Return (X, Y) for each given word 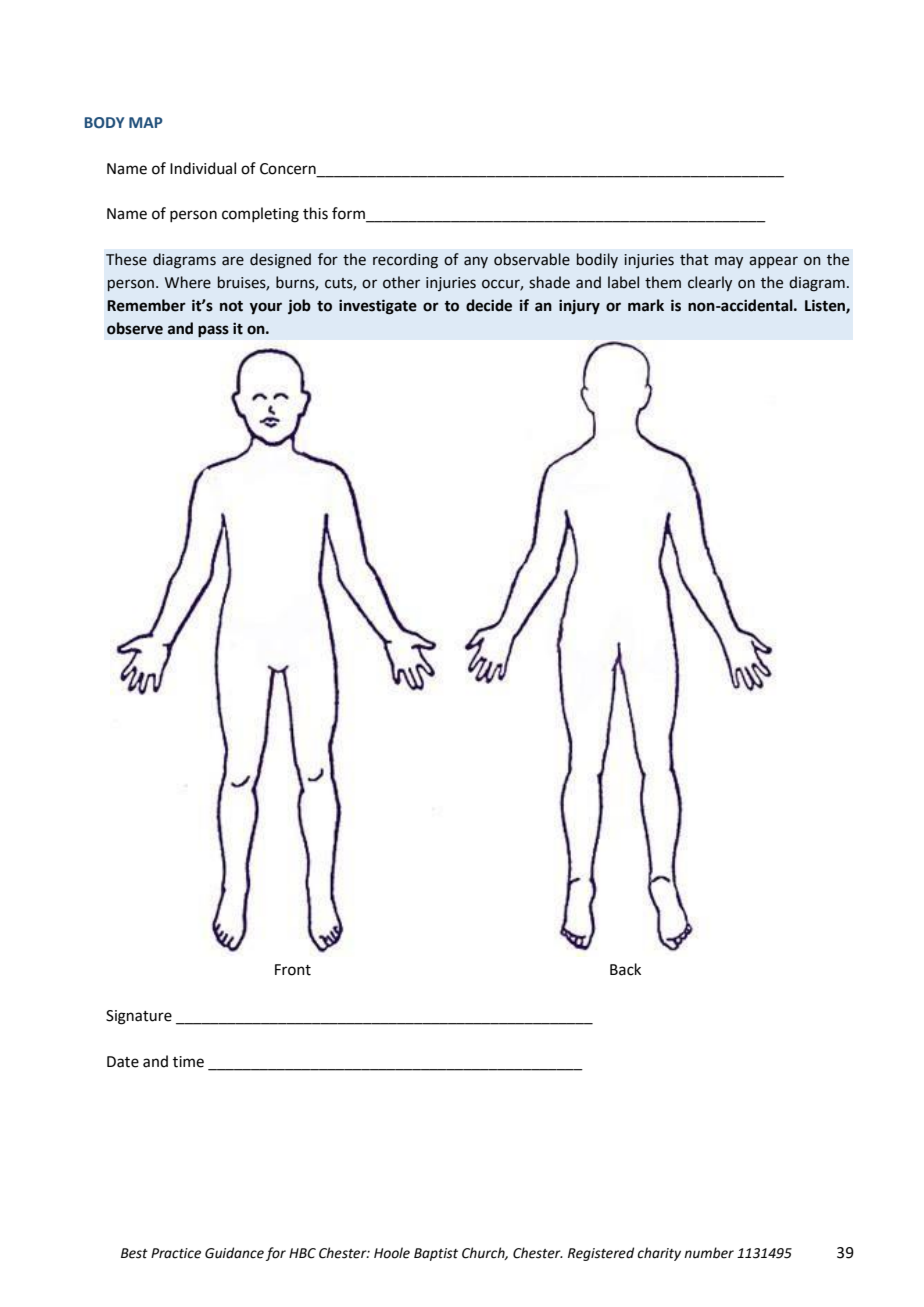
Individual (203, 168)
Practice (176, 1253)
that (694, 259)
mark (646, 305)
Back (625, 969)
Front (293, 970)
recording (405, 261)
